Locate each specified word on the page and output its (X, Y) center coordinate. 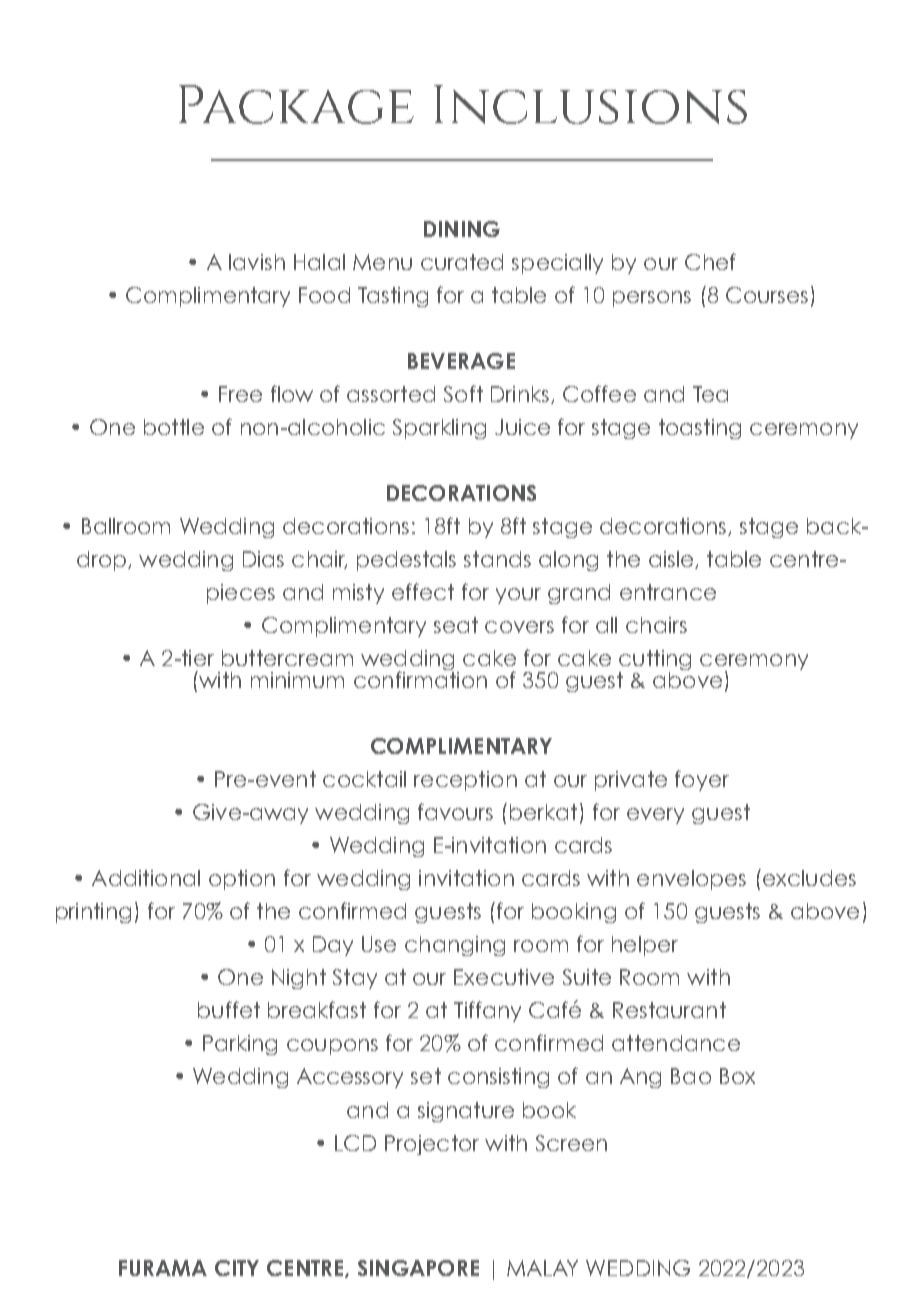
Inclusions (590, 104)
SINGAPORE (418, 1268)
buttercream (287, 658)
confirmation (420, 678)
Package (296, 104)
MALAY (542, 1268)
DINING (462, 229)
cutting (655, 661)
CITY (237, 1268)
